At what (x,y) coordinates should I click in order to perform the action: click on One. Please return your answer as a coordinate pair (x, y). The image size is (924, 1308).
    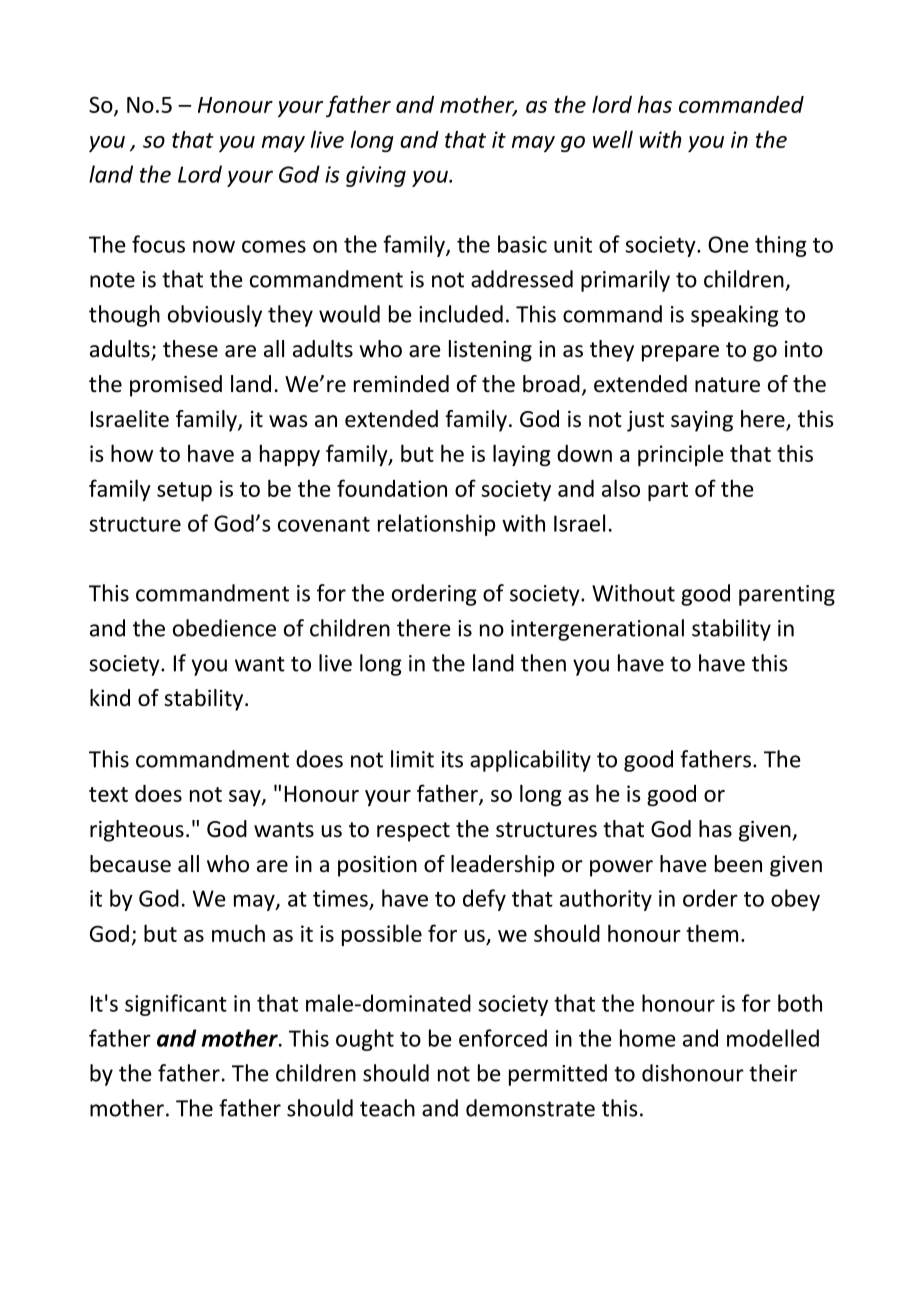
    Looking at the image, I should click on (728, 244).
